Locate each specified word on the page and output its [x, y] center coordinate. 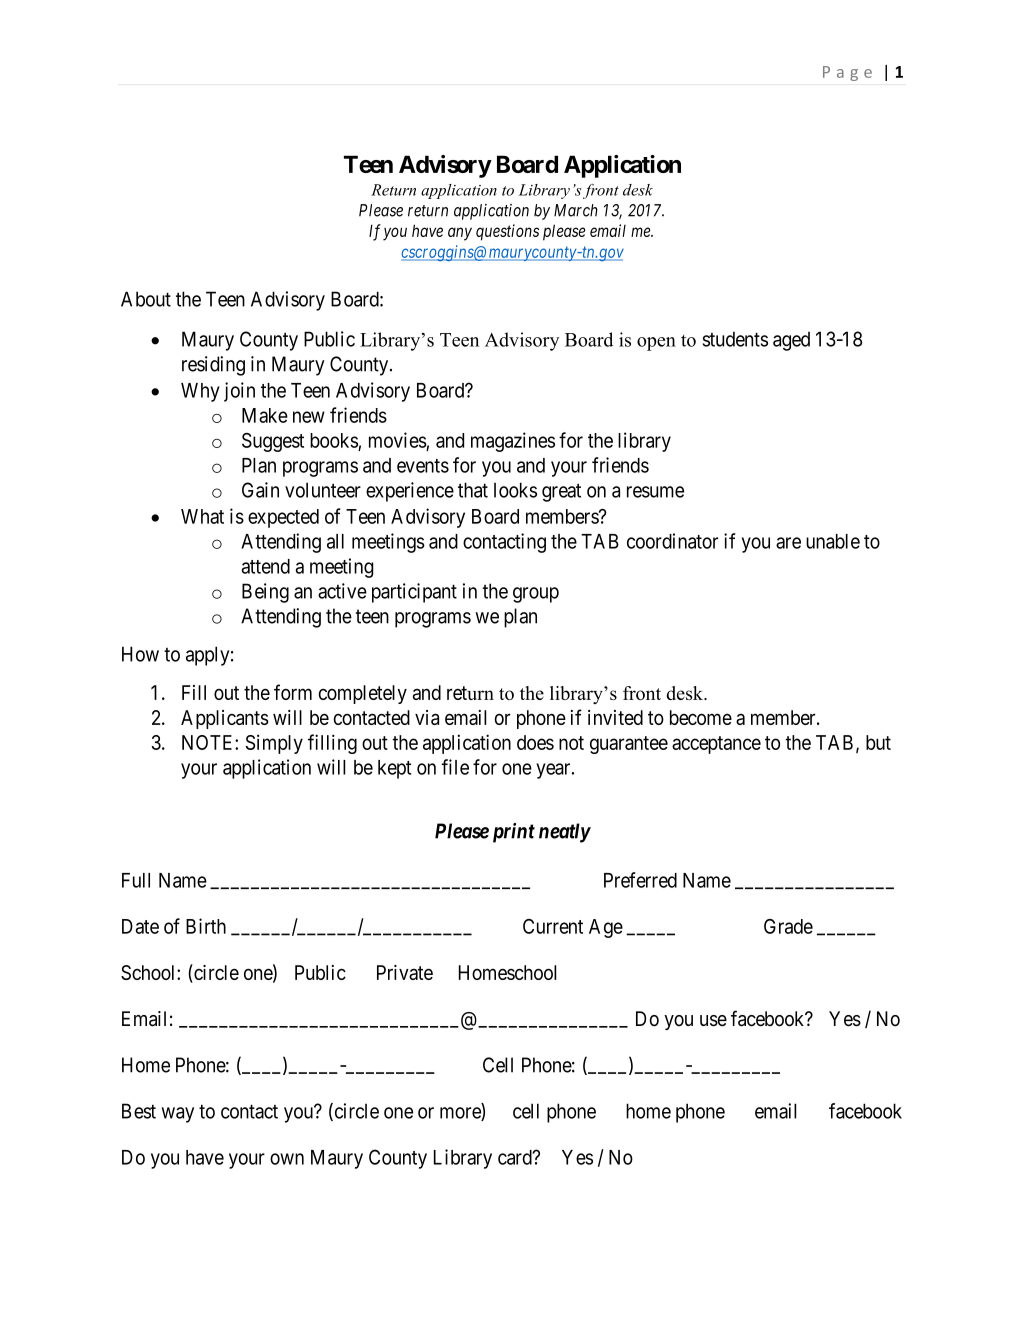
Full [136, 880]
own [287, 1159]
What [202, 516]
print [514, 833]
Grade [788, 926]
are [788, 543]
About [146, 299]
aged [791, 341]
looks [515, 490]
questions [507, 232]
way [178, 1115]
